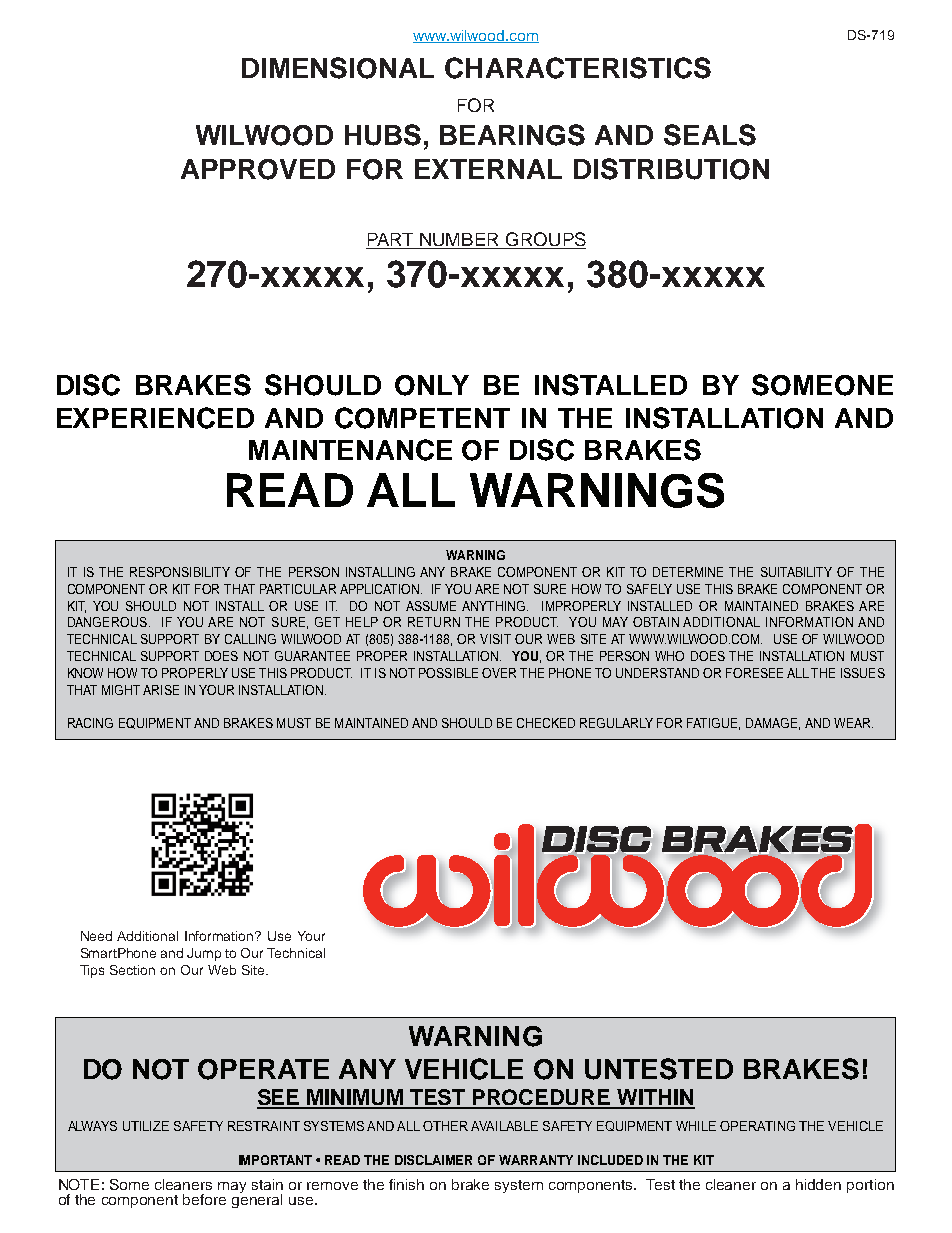  Describe the element at coordinates (109, 622) in the screenshot. I see `DANGEROUS` at that location.
